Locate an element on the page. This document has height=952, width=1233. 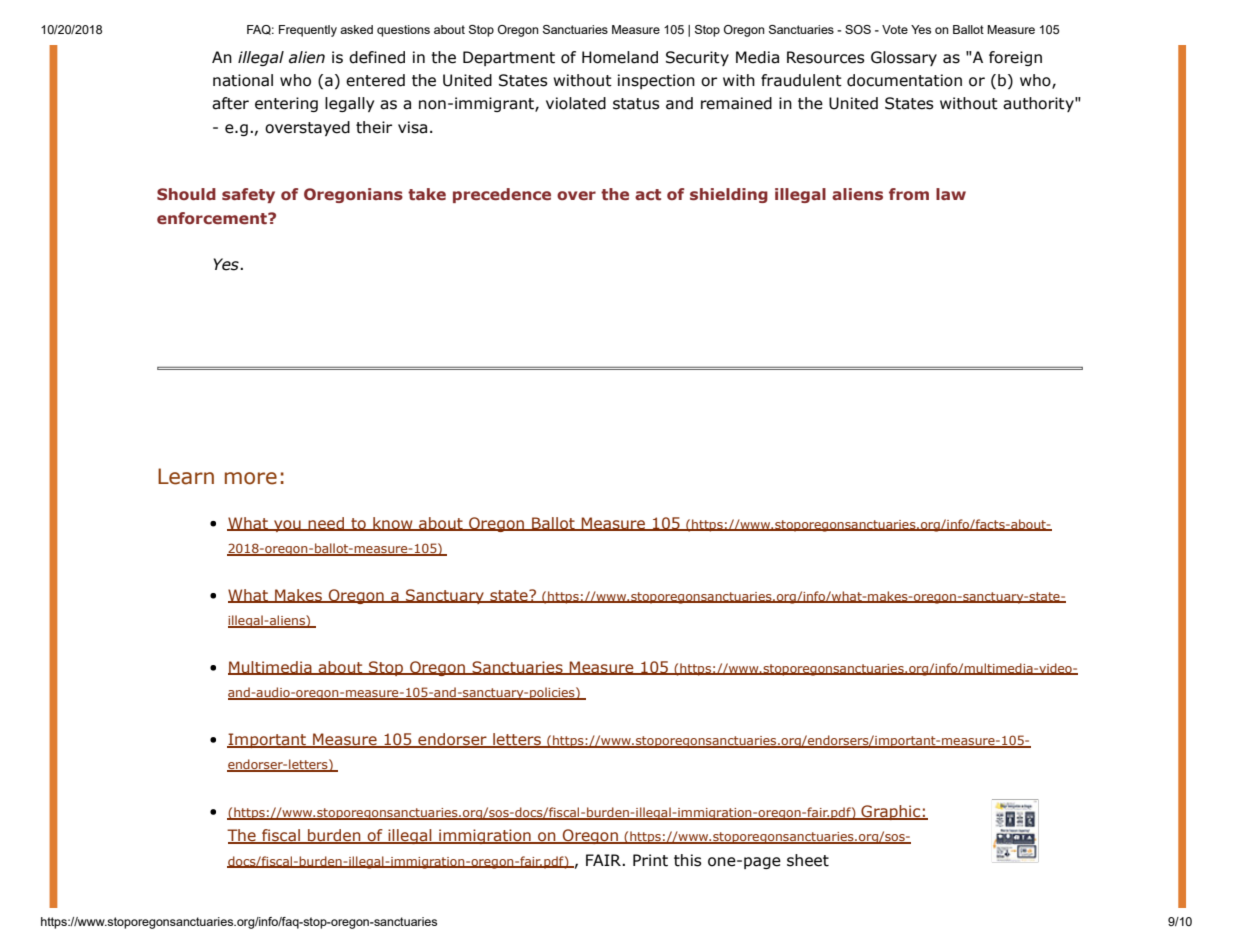
more is located at coordinates (251, 478).
